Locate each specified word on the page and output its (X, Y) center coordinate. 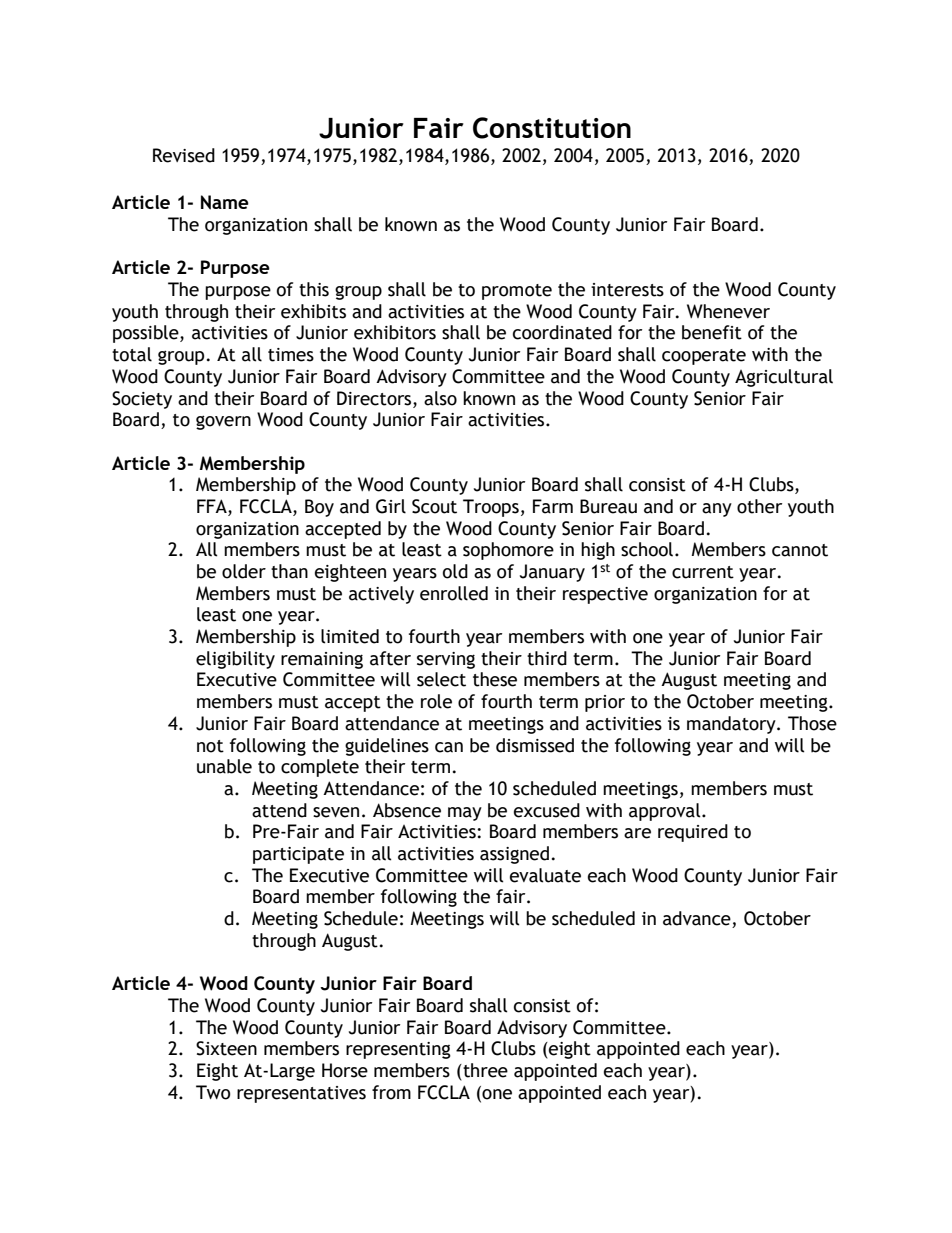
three (484, 1071)
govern (223, 422)
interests (627, 290)
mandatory (732, 725)
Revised (184, 155)
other (759, 506)
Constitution (552, 128)
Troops (491, 508)
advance (698, 919)
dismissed (535, 745)
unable (224, 766)
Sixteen (226, 1048)
